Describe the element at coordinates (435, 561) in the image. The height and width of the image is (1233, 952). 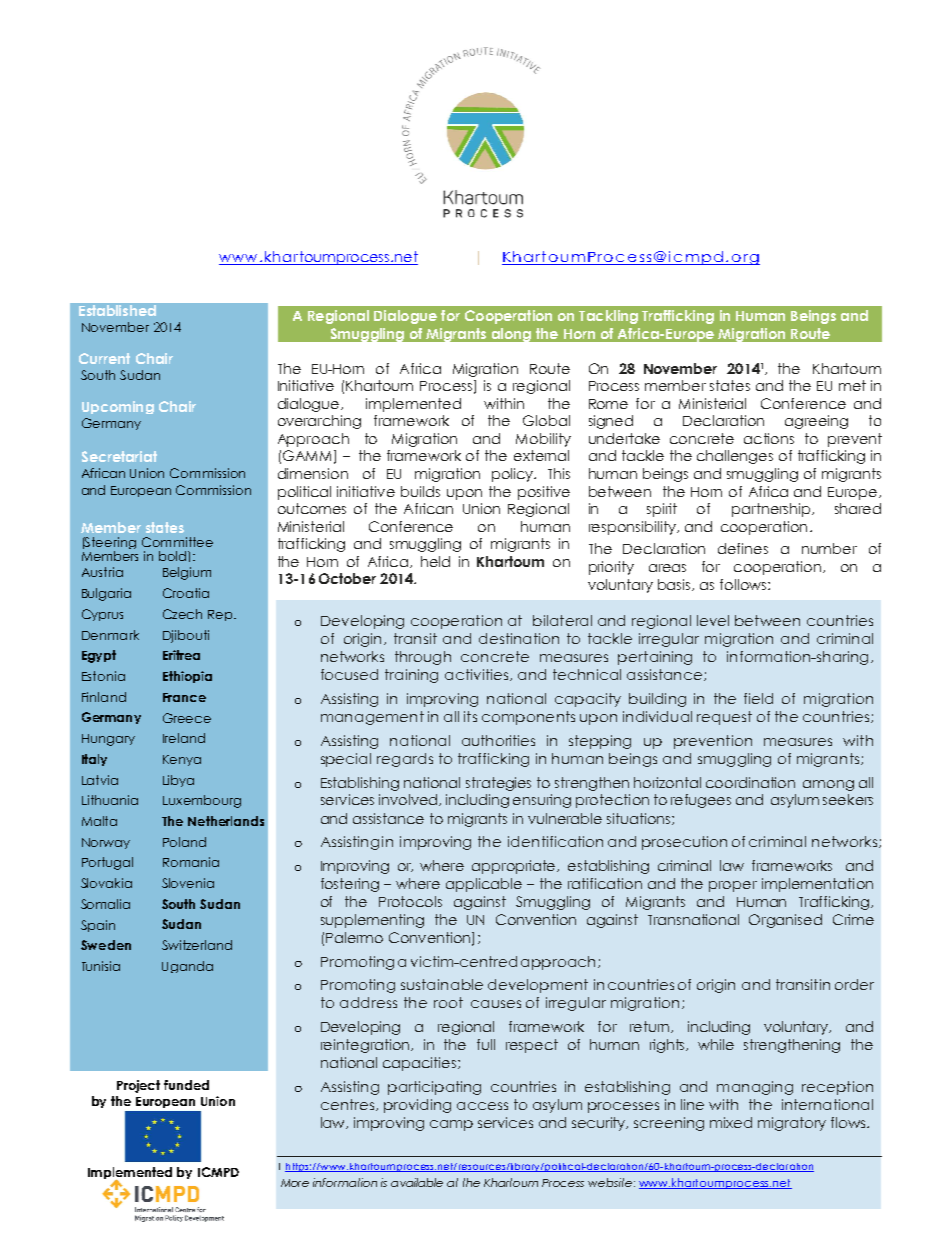
I see `held` at that location.
